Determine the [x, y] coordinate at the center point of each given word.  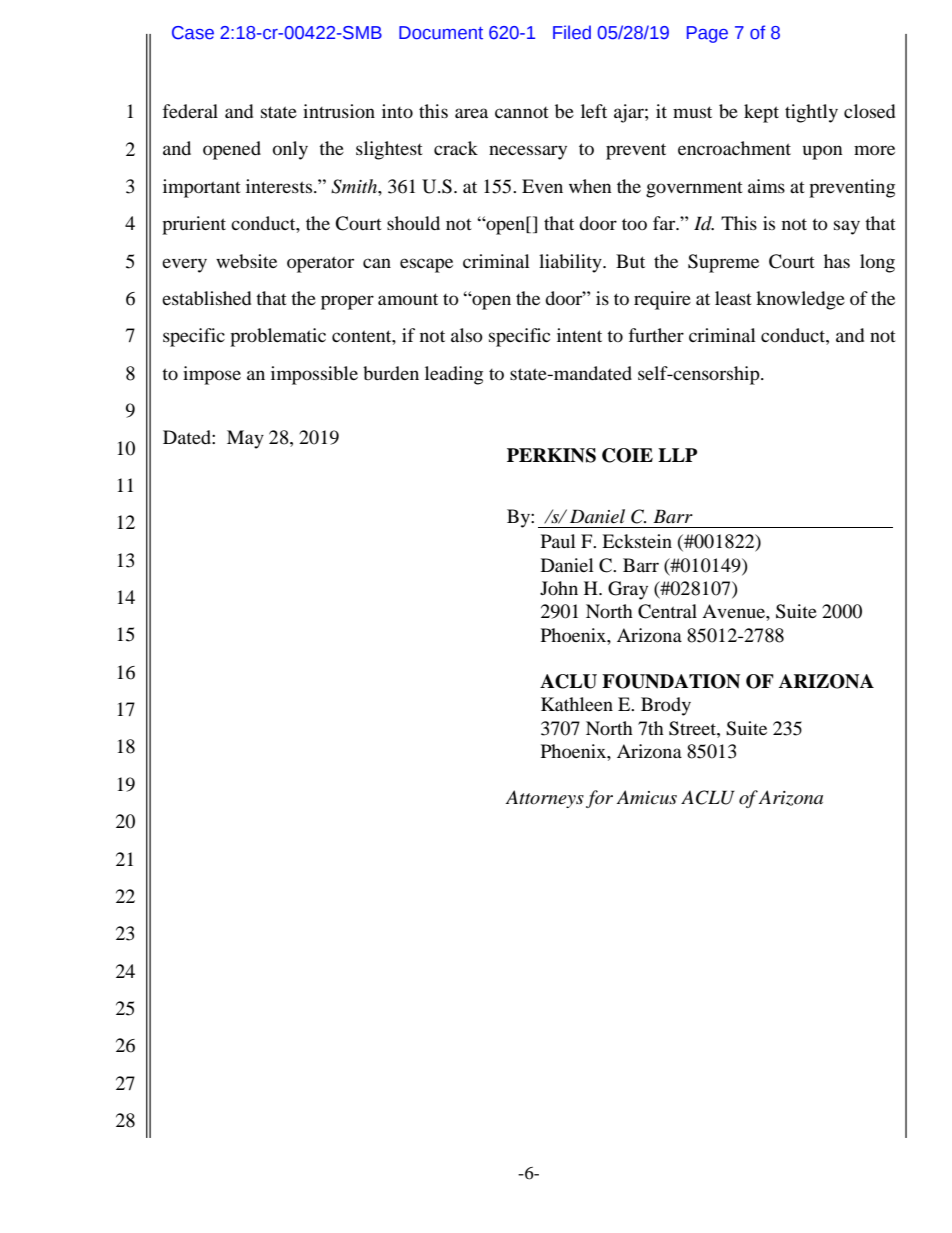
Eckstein [637, 541]
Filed [572, 32]
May [245, 439]
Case [193, 33]
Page [707, 34]
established [206, 298]
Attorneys [545, 799]
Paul [558, 541]
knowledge [800, 300]
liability [571, 263]
